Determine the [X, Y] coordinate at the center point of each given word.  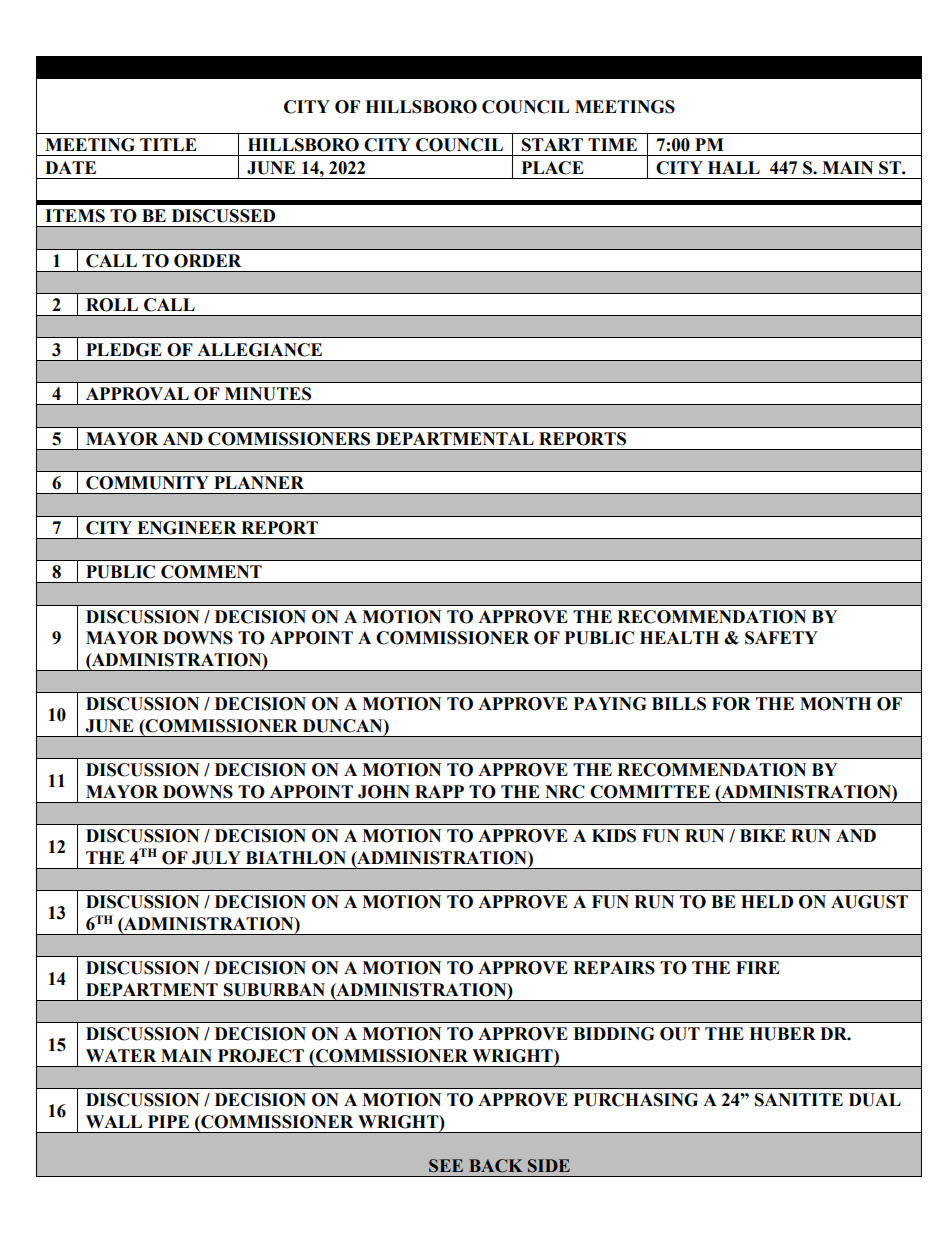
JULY [216, 858]
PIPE [168, 1121]
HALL [734, 167]
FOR [731, 704]
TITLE [168, 144]
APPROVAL [137, 394]
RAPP [439, 791]
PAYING [610, 704]
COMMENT [211, 572]
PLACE [553, 168]
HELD [767, 901]
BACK [496, 1166]
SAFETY [781, 638]
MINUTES [268, 394]
